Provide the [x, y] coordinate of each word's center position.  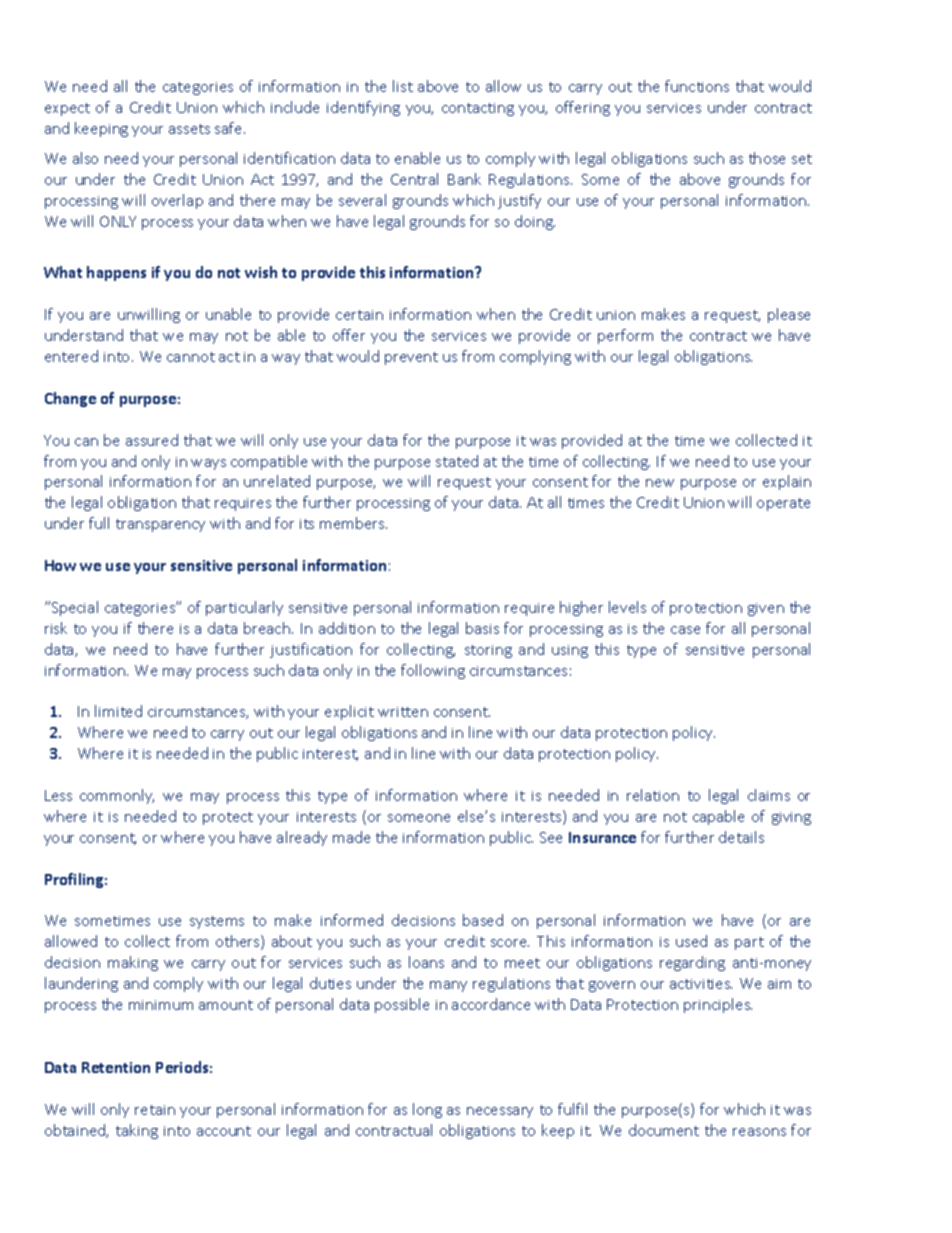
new [660, 483]
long [427, 1110]
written [403, 712]
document [664, 1130]
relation [653, 795]
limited [118, 711]
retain [155, 1110]
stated [457, 461]
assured [152, 440]
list [403, 86]
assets [189, 129]
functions [697, 86]
